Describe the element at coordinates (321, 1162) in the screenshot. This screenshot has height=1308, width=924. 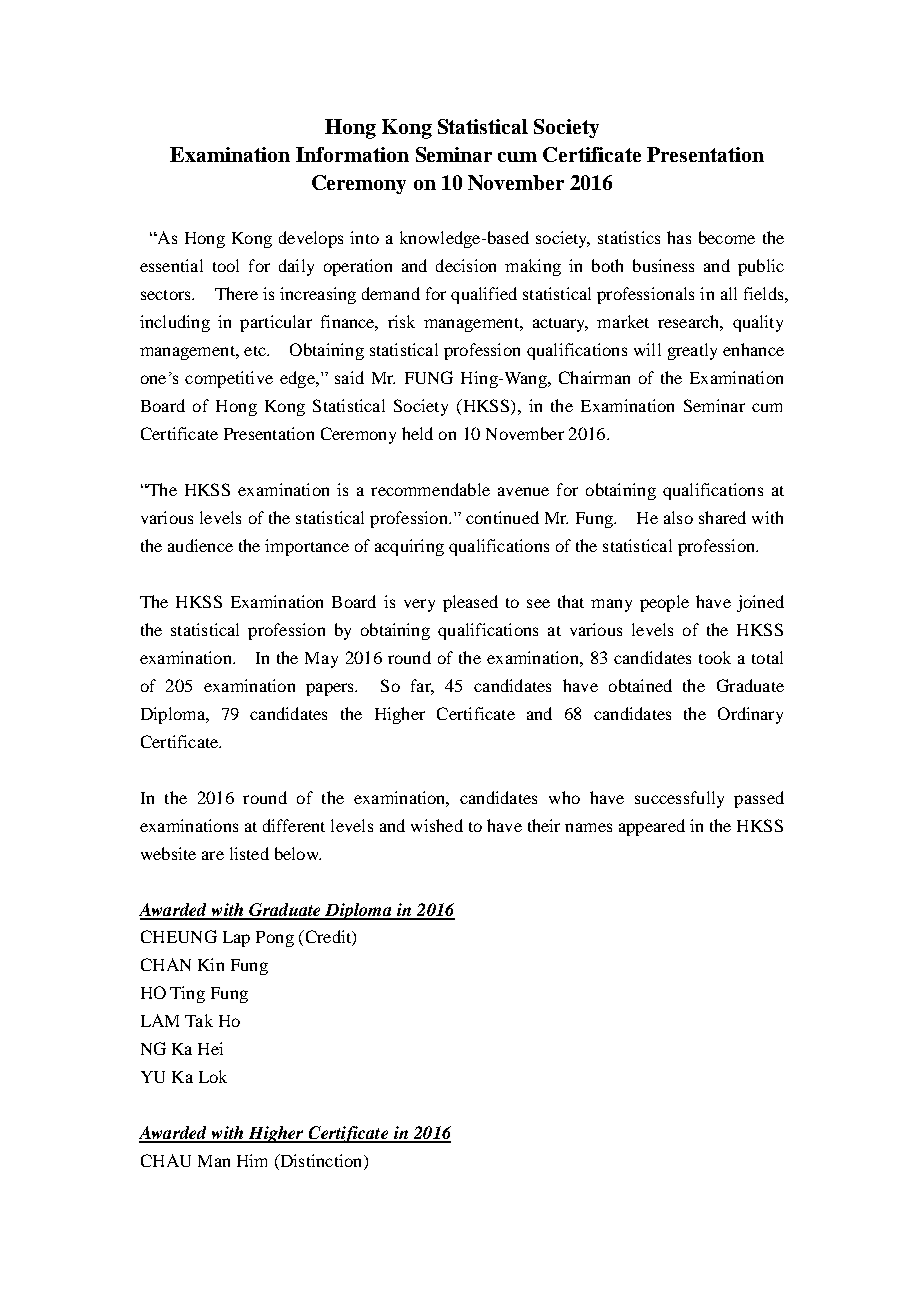
I see `Distinction` at that location.
